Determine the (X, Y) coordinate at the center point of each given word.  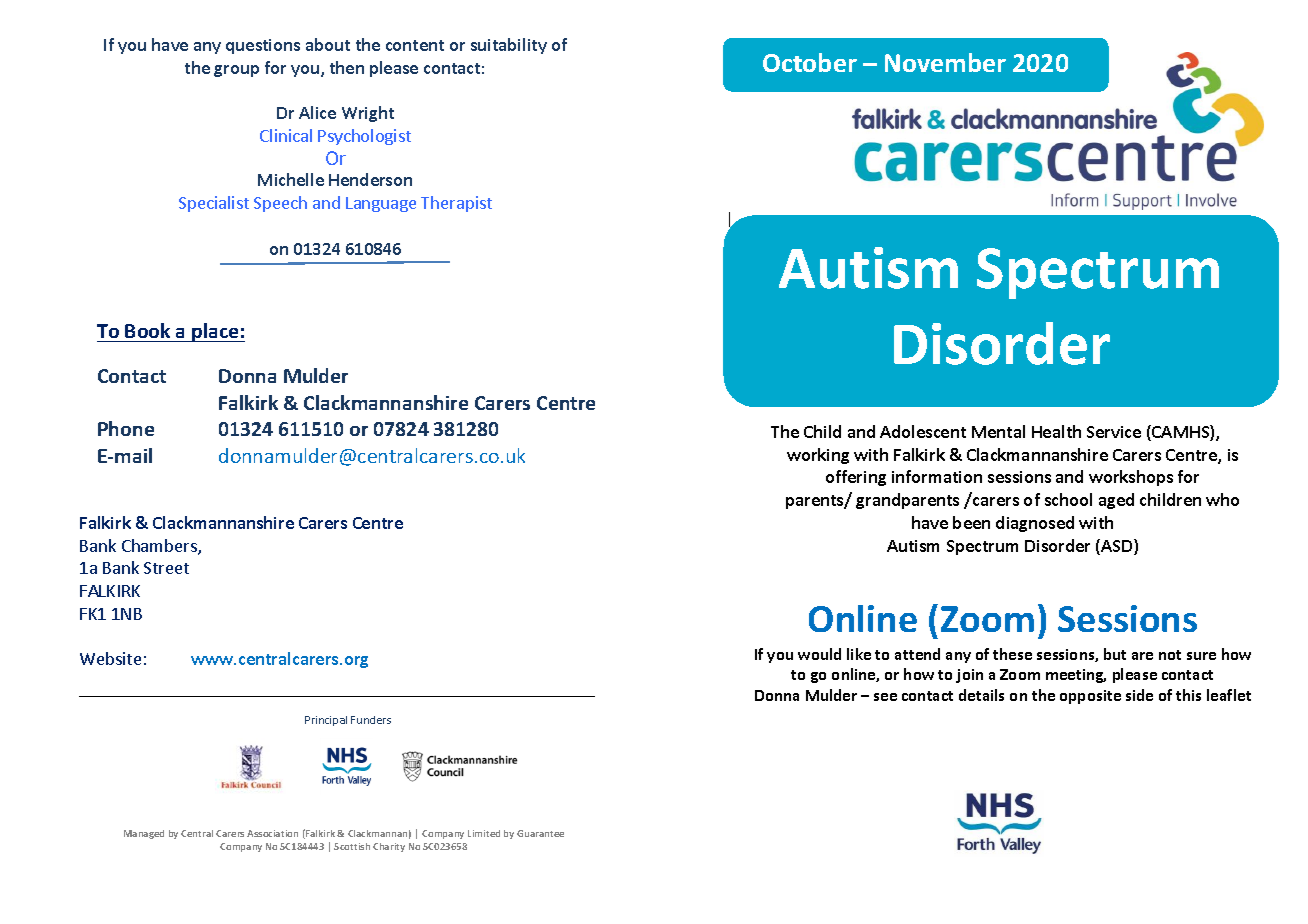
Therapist (456, 204)
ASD (1117, 547)
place (215, 332)
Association (272, 833)
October (810, 62)
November (945, 62)
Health (1056, 431)
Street (166, 568)
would (819, 654)
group (236, 71)
